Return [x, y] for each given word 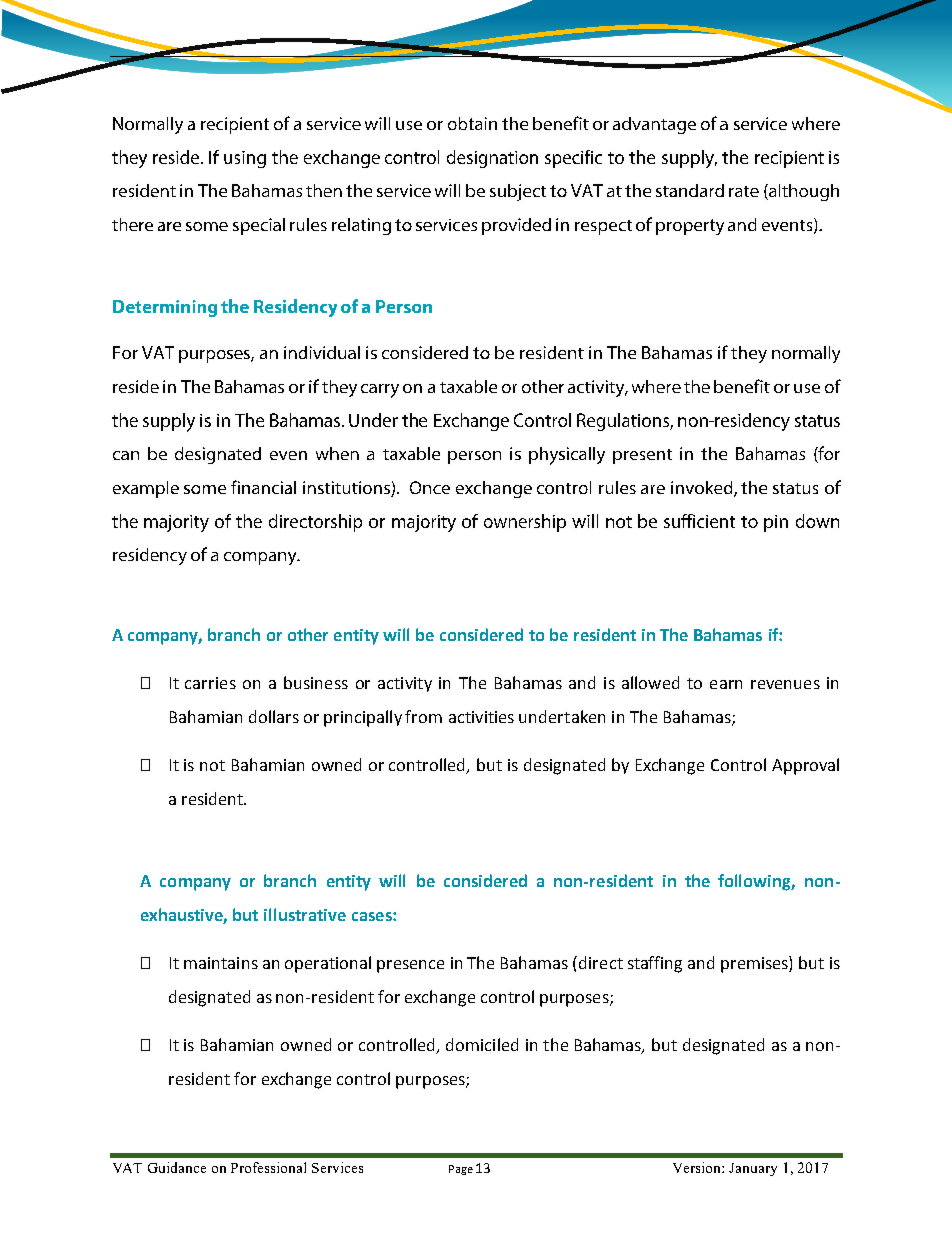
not [212, 765]
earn [726, 684]
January [753, 1169]
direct [601, 962]
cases [373, 916]
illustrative [305, 914]
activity [405, 684]
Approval [805, 766]
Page [461, 1170]
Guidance [177, 1167]
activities [481, 717]
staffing [655, 964]
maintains [221, 963]
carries [210, 683]
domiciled [482, 1044]
